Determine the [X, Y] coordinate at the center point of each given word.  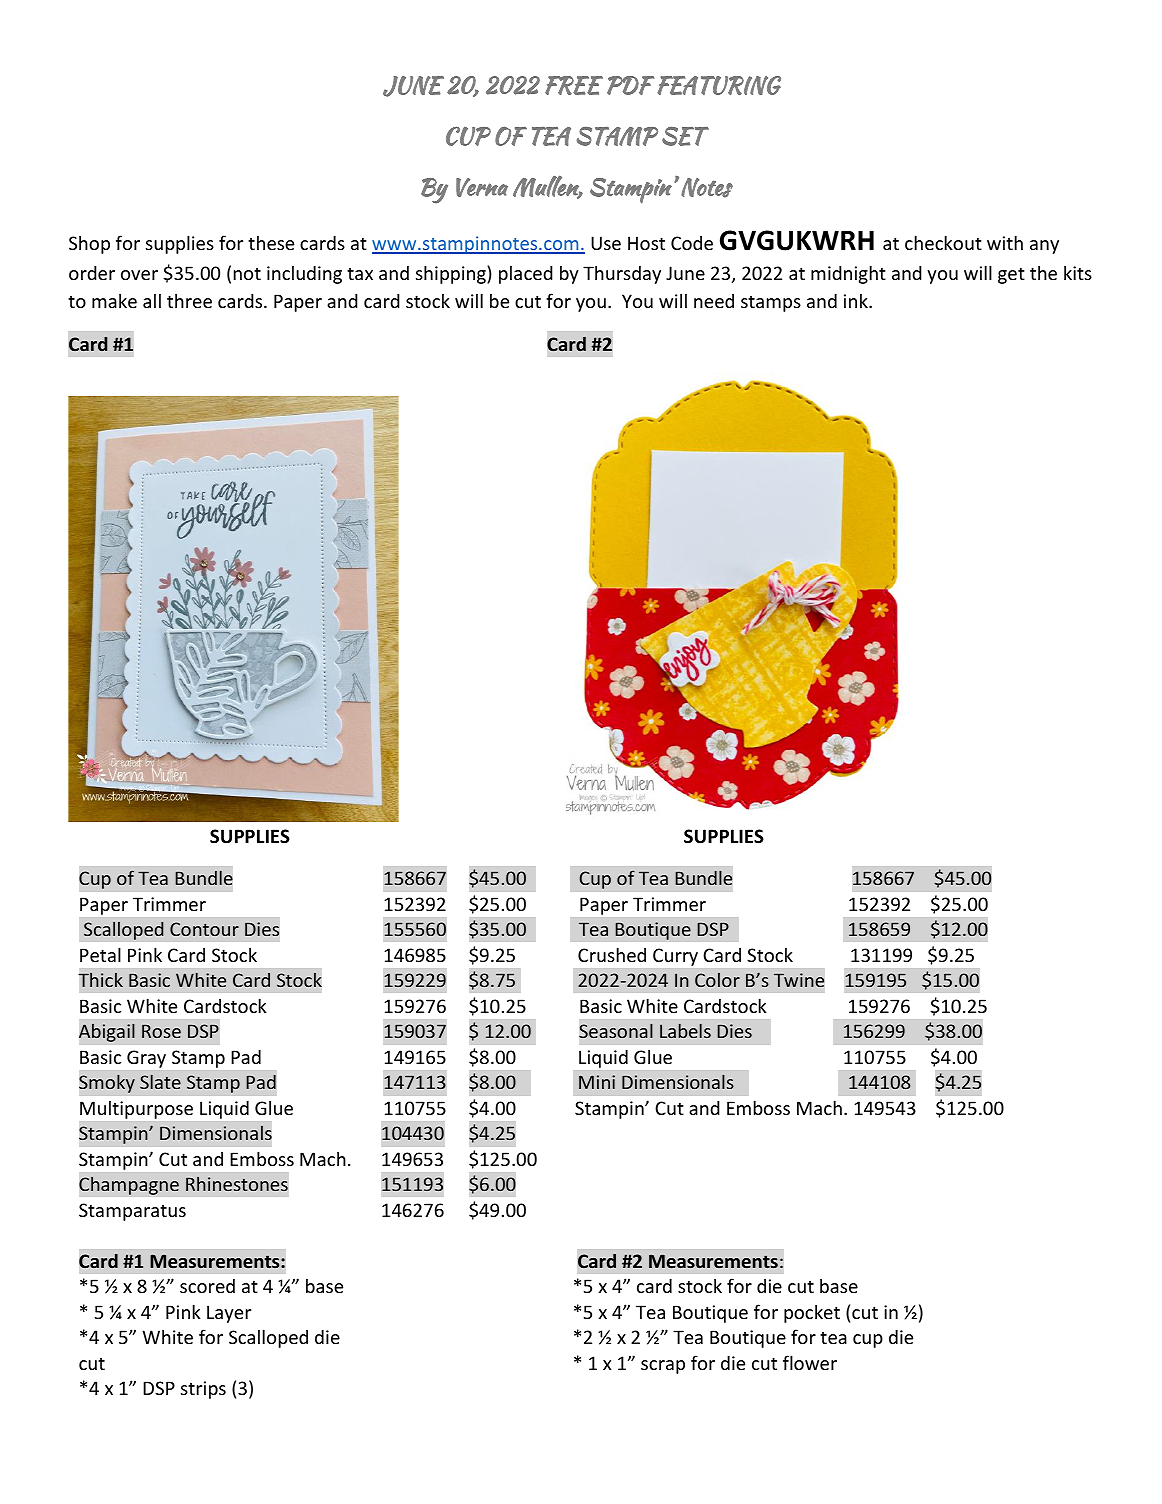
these [271, 242]
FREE [574, 85]
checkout [943, 242]
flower [810, 1362]
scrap [663, 1367]
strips [203, 1390]
